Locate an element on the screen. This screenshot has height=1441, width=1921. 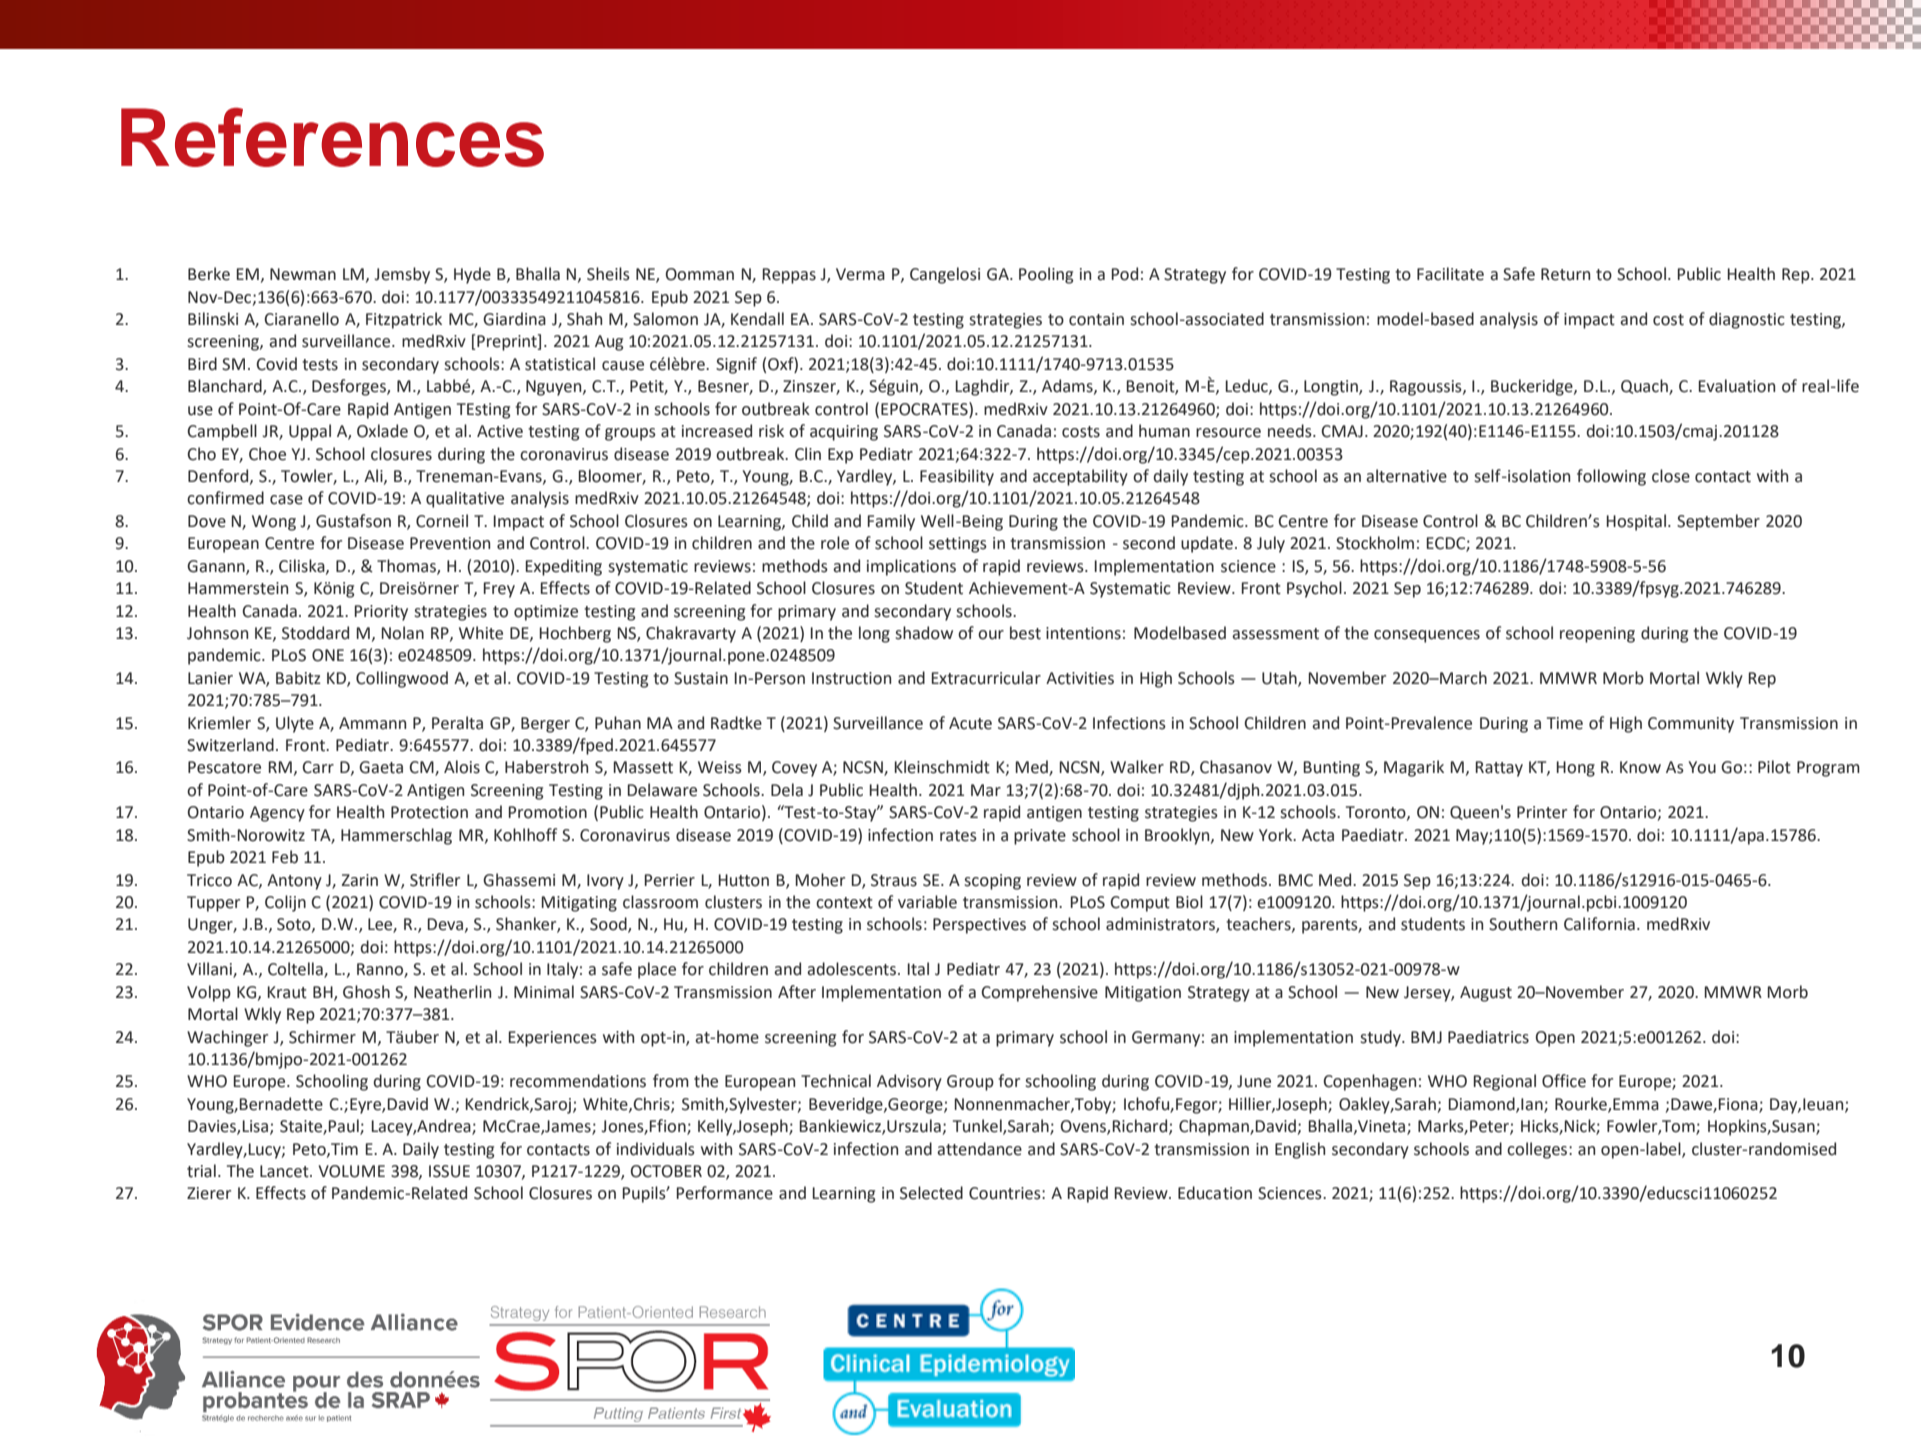
qualitative is located at coordinates (465, 499).
